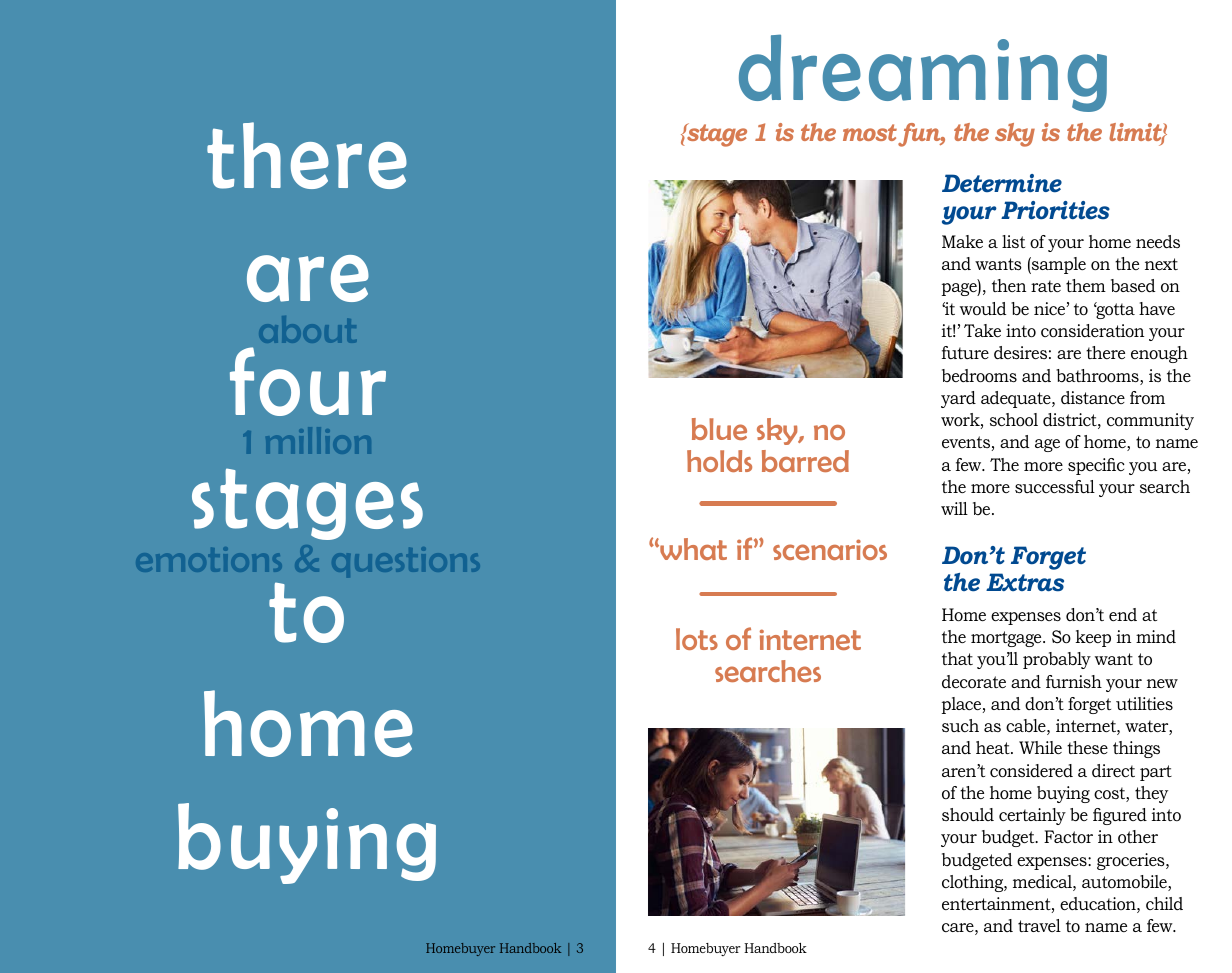 This document has height=973, width=1232. I want to click on would, so click(983, 308).
